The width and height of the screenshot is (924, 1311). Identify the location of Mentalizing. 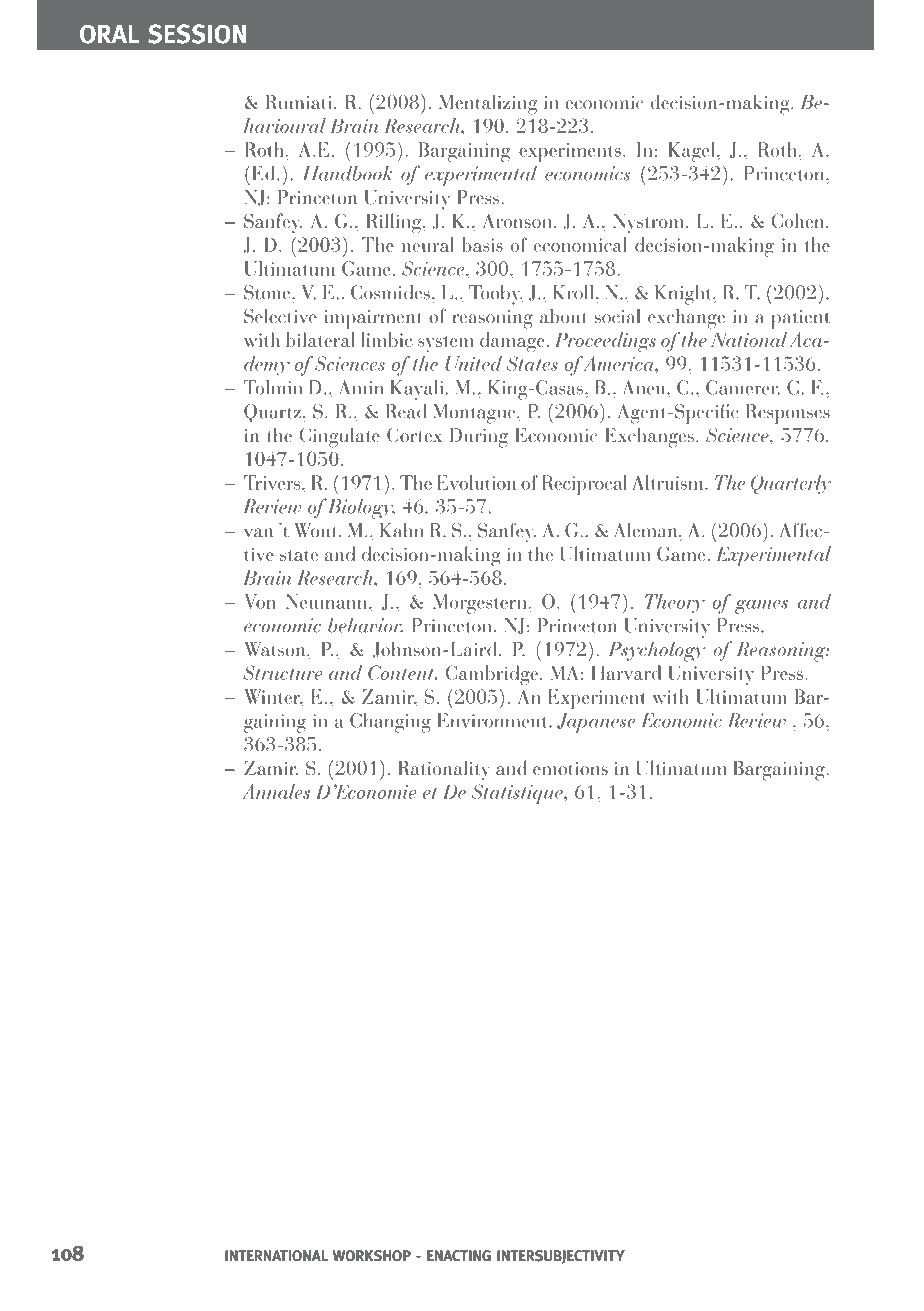
(488, 104).
